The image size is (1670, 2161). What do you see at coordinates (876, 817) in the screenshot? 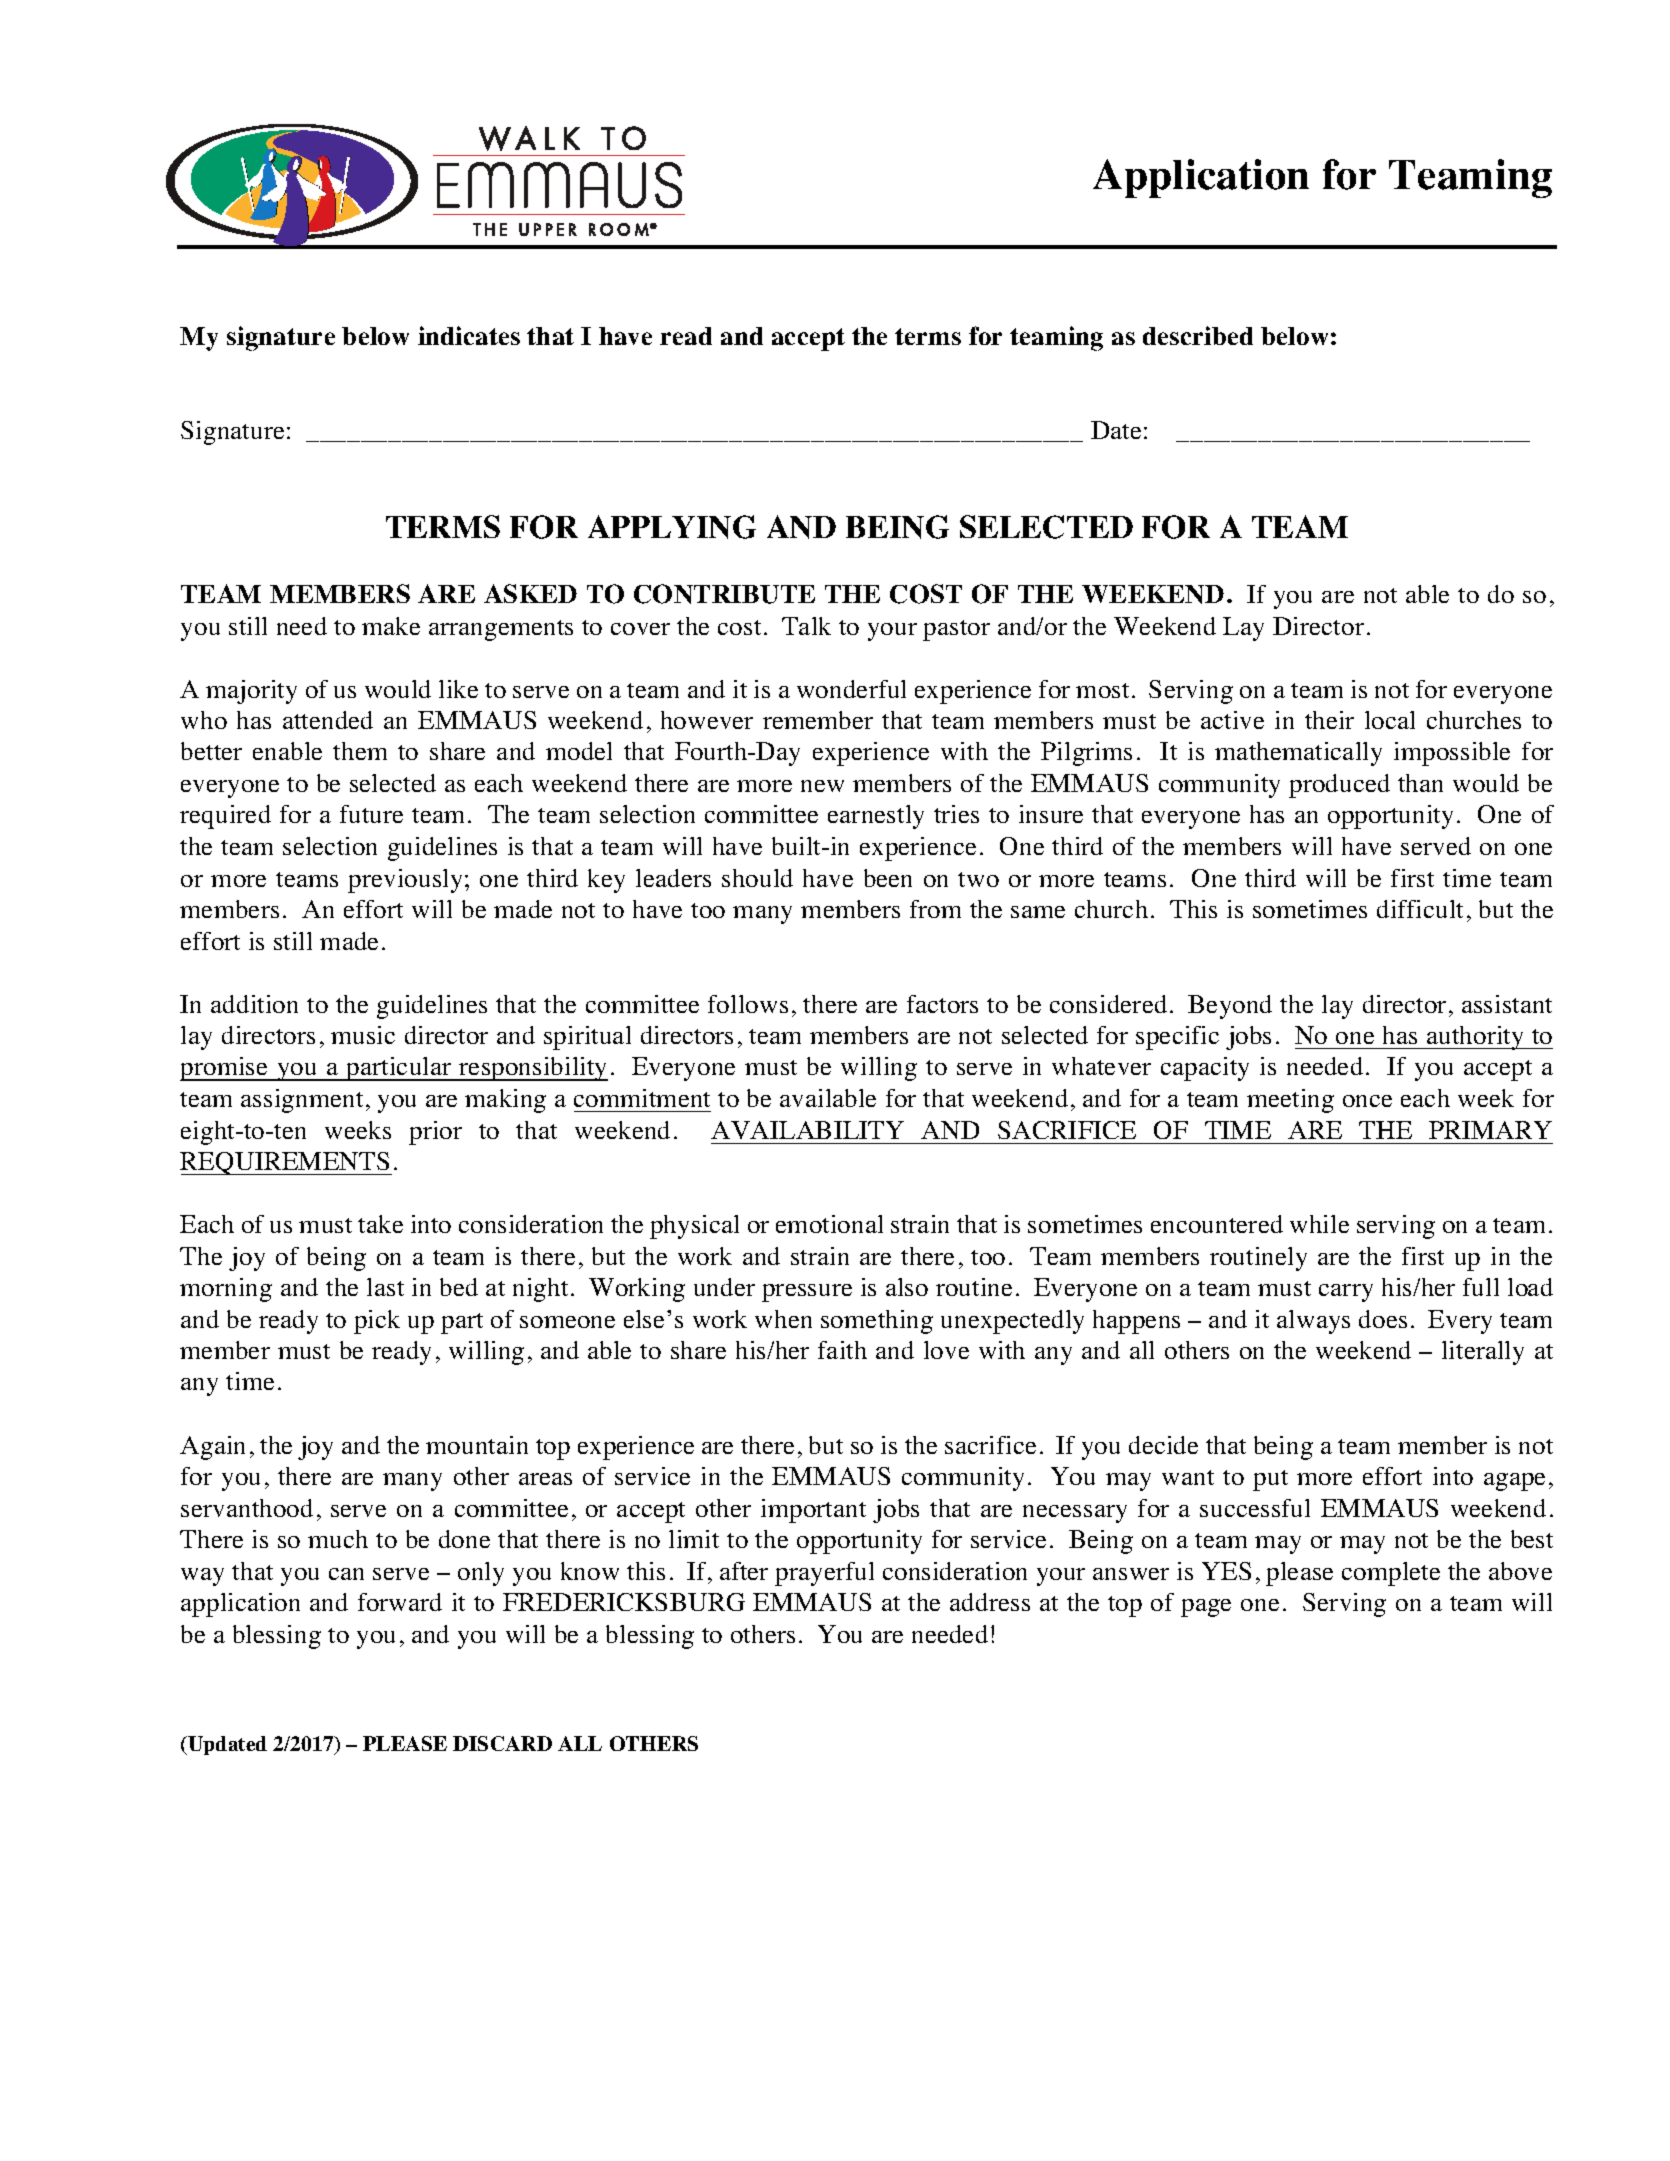
I see `earnestly` at bounding box center [876, 817].
